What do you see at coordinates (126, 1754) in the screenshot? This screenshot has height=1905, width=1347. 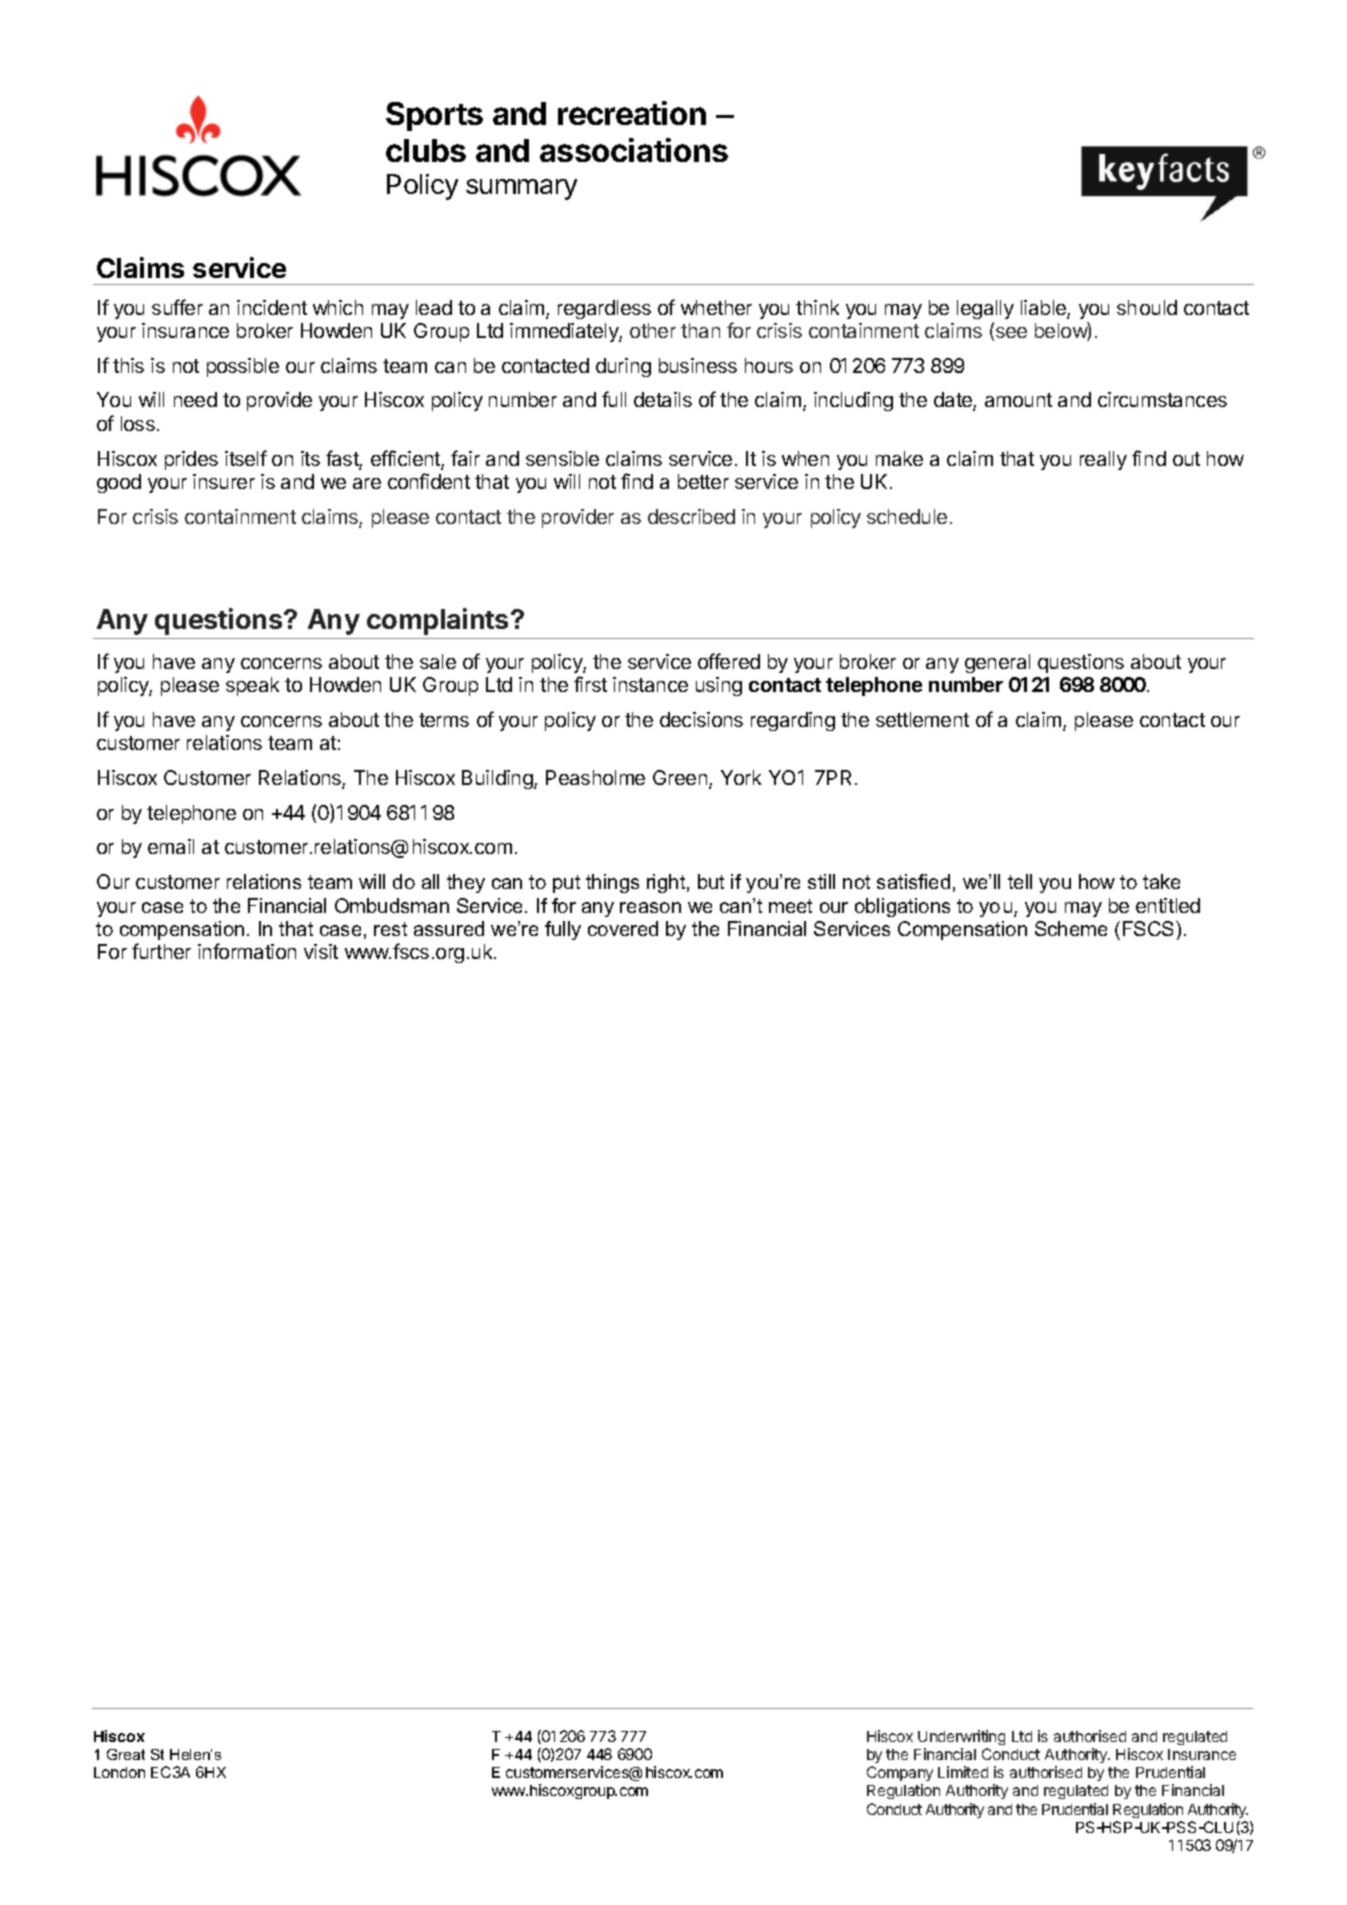 I see `Great` at bounding box center [126, 1754].
